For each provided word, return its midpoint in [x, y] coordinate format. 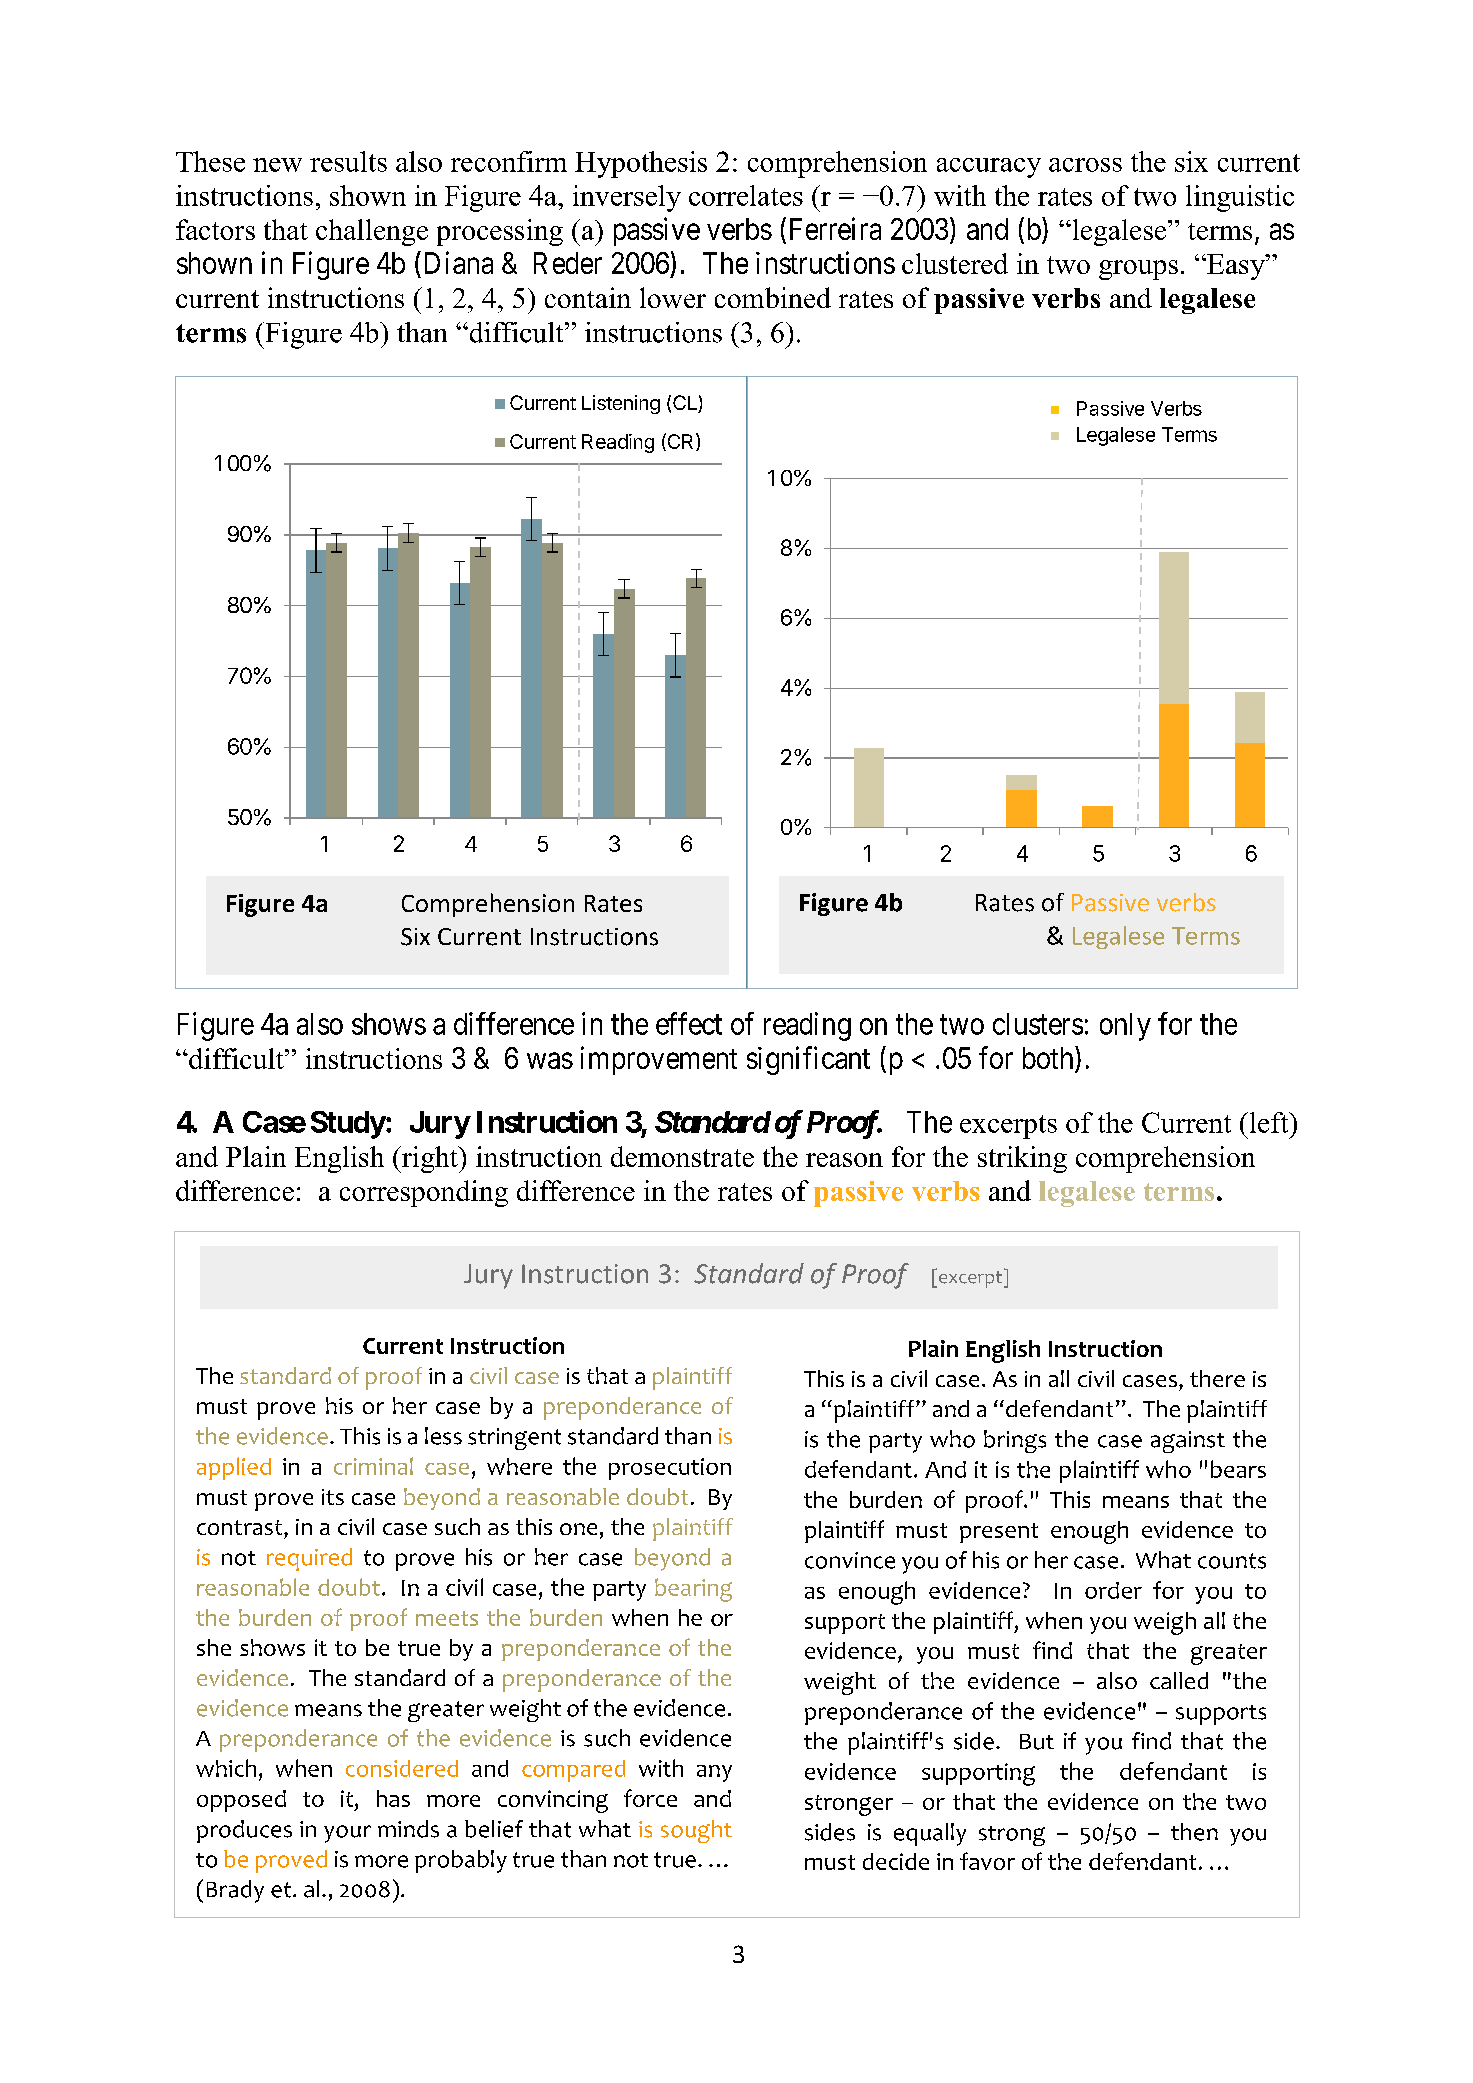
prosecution [670, 1469]
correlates [746, 195]
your [347, 1834]
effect [689, 1023]
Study [348, 1125]
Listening [621, 404]
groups [1138, 270]
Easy [1236, 267]
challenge [372, 232]
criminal [373, 1466]
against [1188, 1442]
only [1125, 1027]
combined [773, 297]
